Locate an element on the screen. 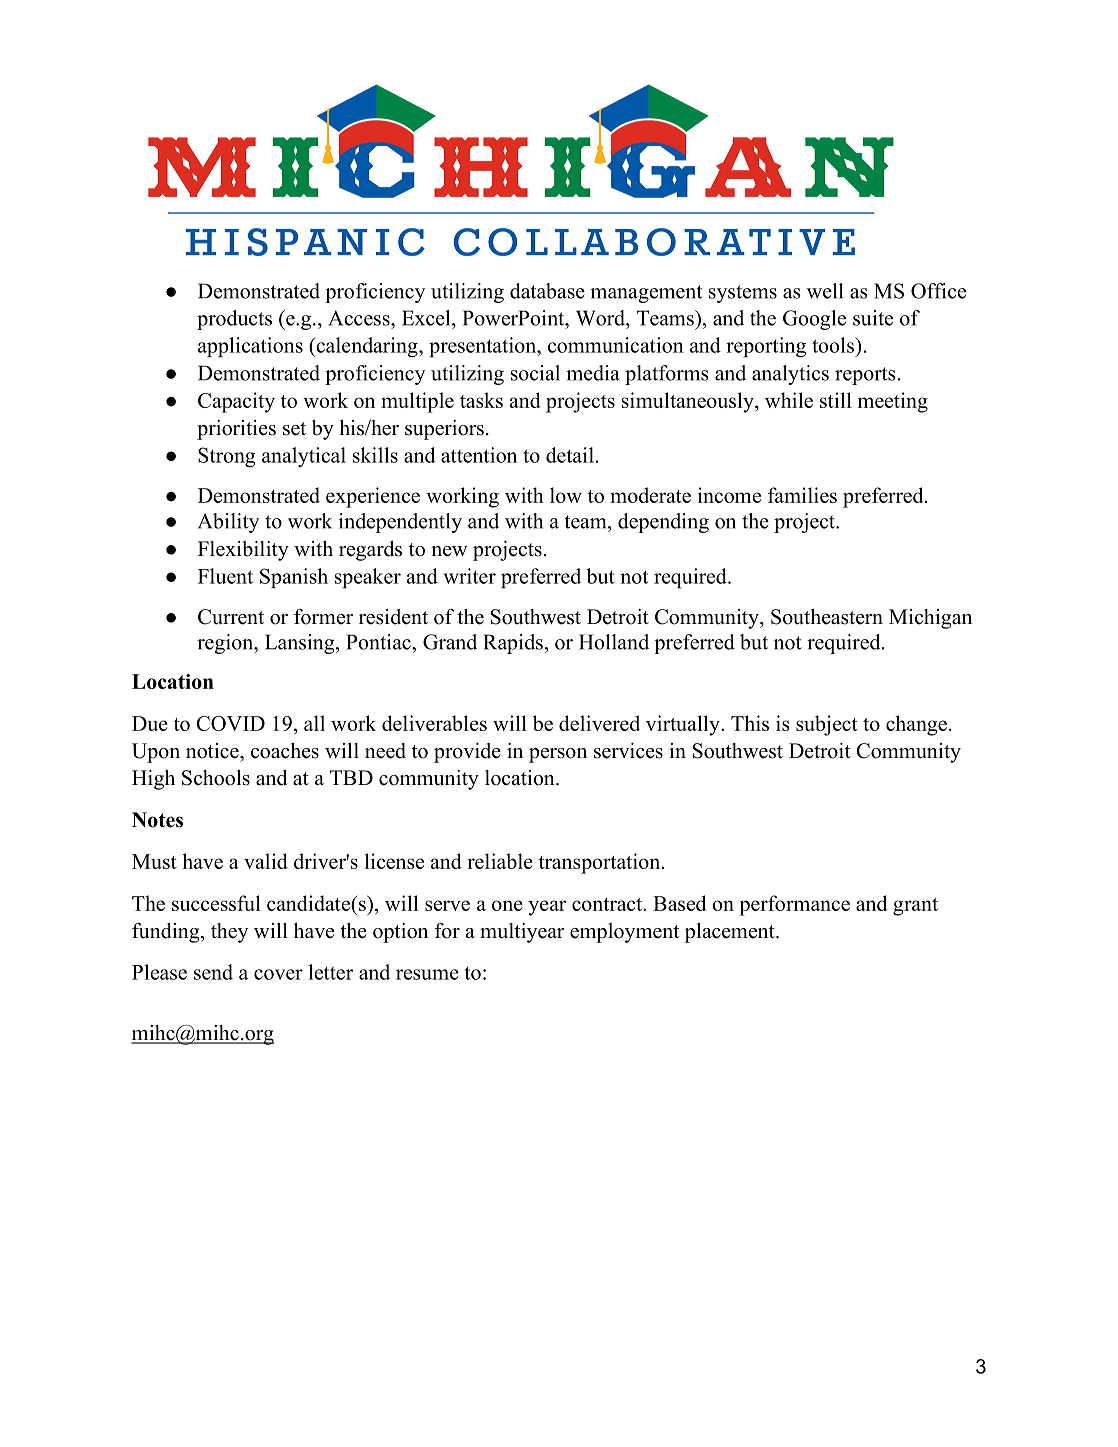  database is located at coordinates (547, 291).
